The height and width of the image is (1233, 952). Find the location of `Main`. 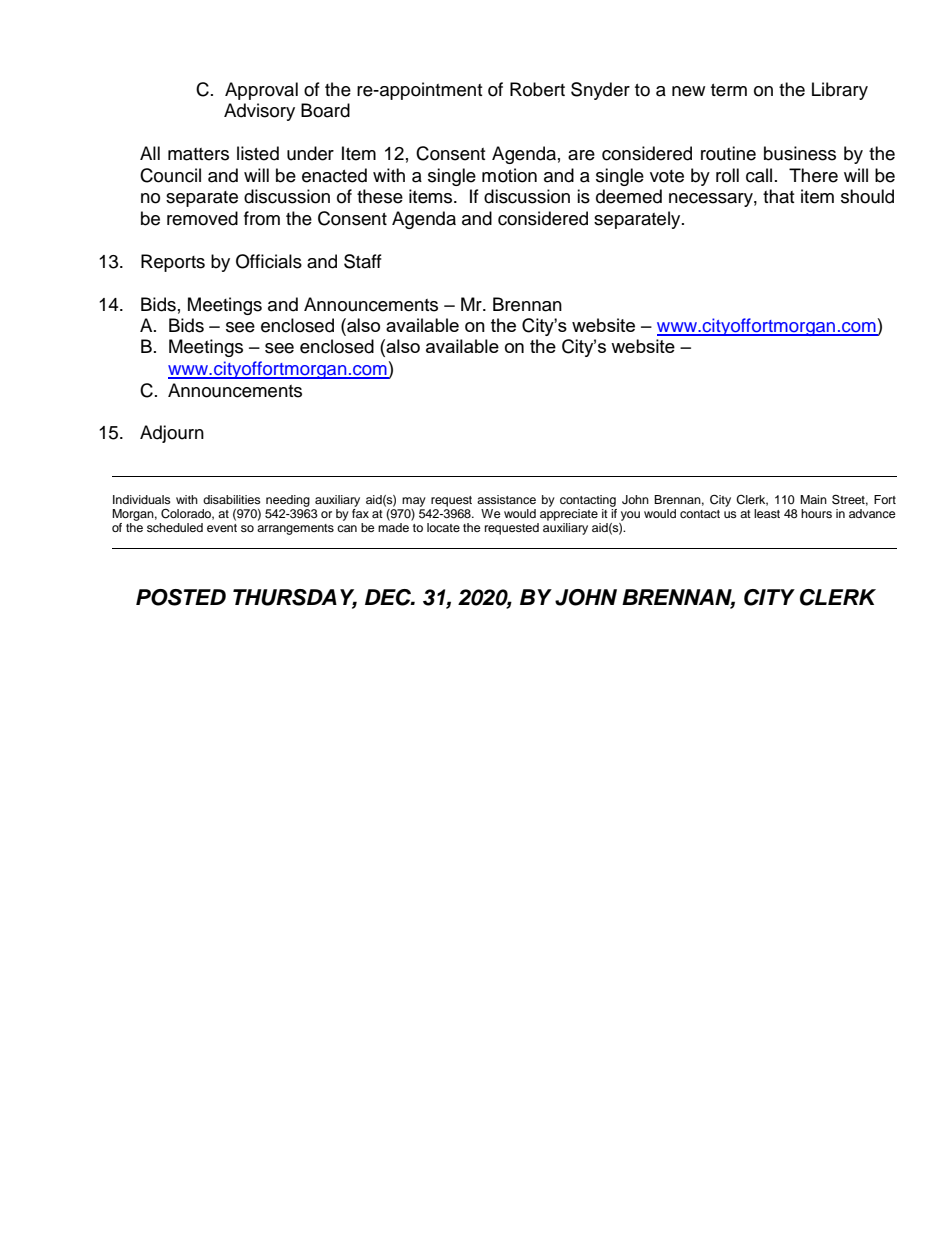

Main is located at coordinates (813, 499).
